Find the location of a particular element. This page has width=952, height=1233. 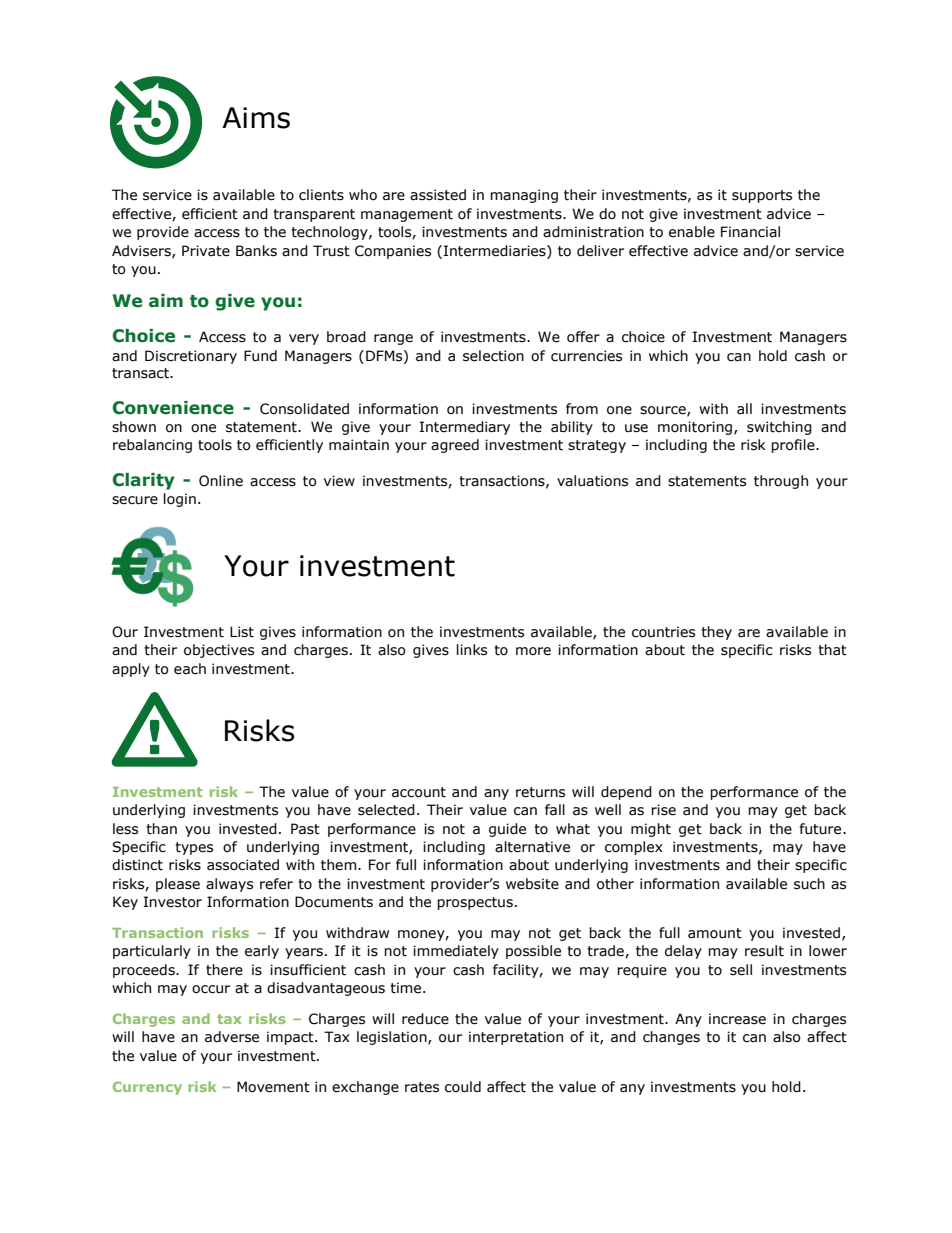

Aims is located at coordinates (256, 118).
